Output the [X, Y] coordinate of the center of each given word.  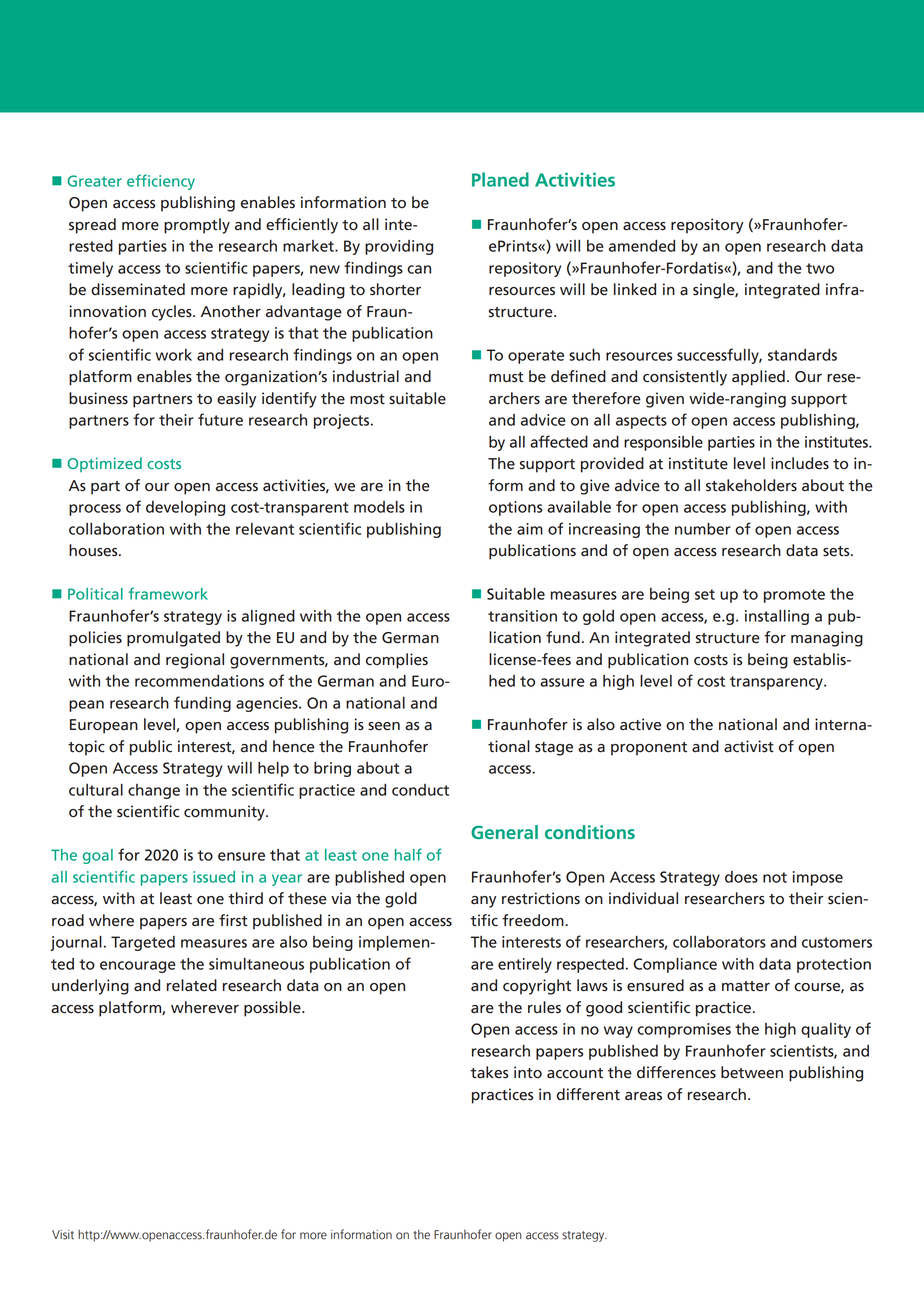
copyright [537, 987]
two [820, 268]
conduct [420, 790]
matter [746, 986]
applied [758, 378]
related [192, 985]
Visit [63, 1235]
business [98, 398]
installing [777, 617]
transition [522, 616]
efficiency [161, 182]
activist [749, 746]
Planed [500, 179]
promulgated [173, 639]
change [154, 791]
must [506, 377]
